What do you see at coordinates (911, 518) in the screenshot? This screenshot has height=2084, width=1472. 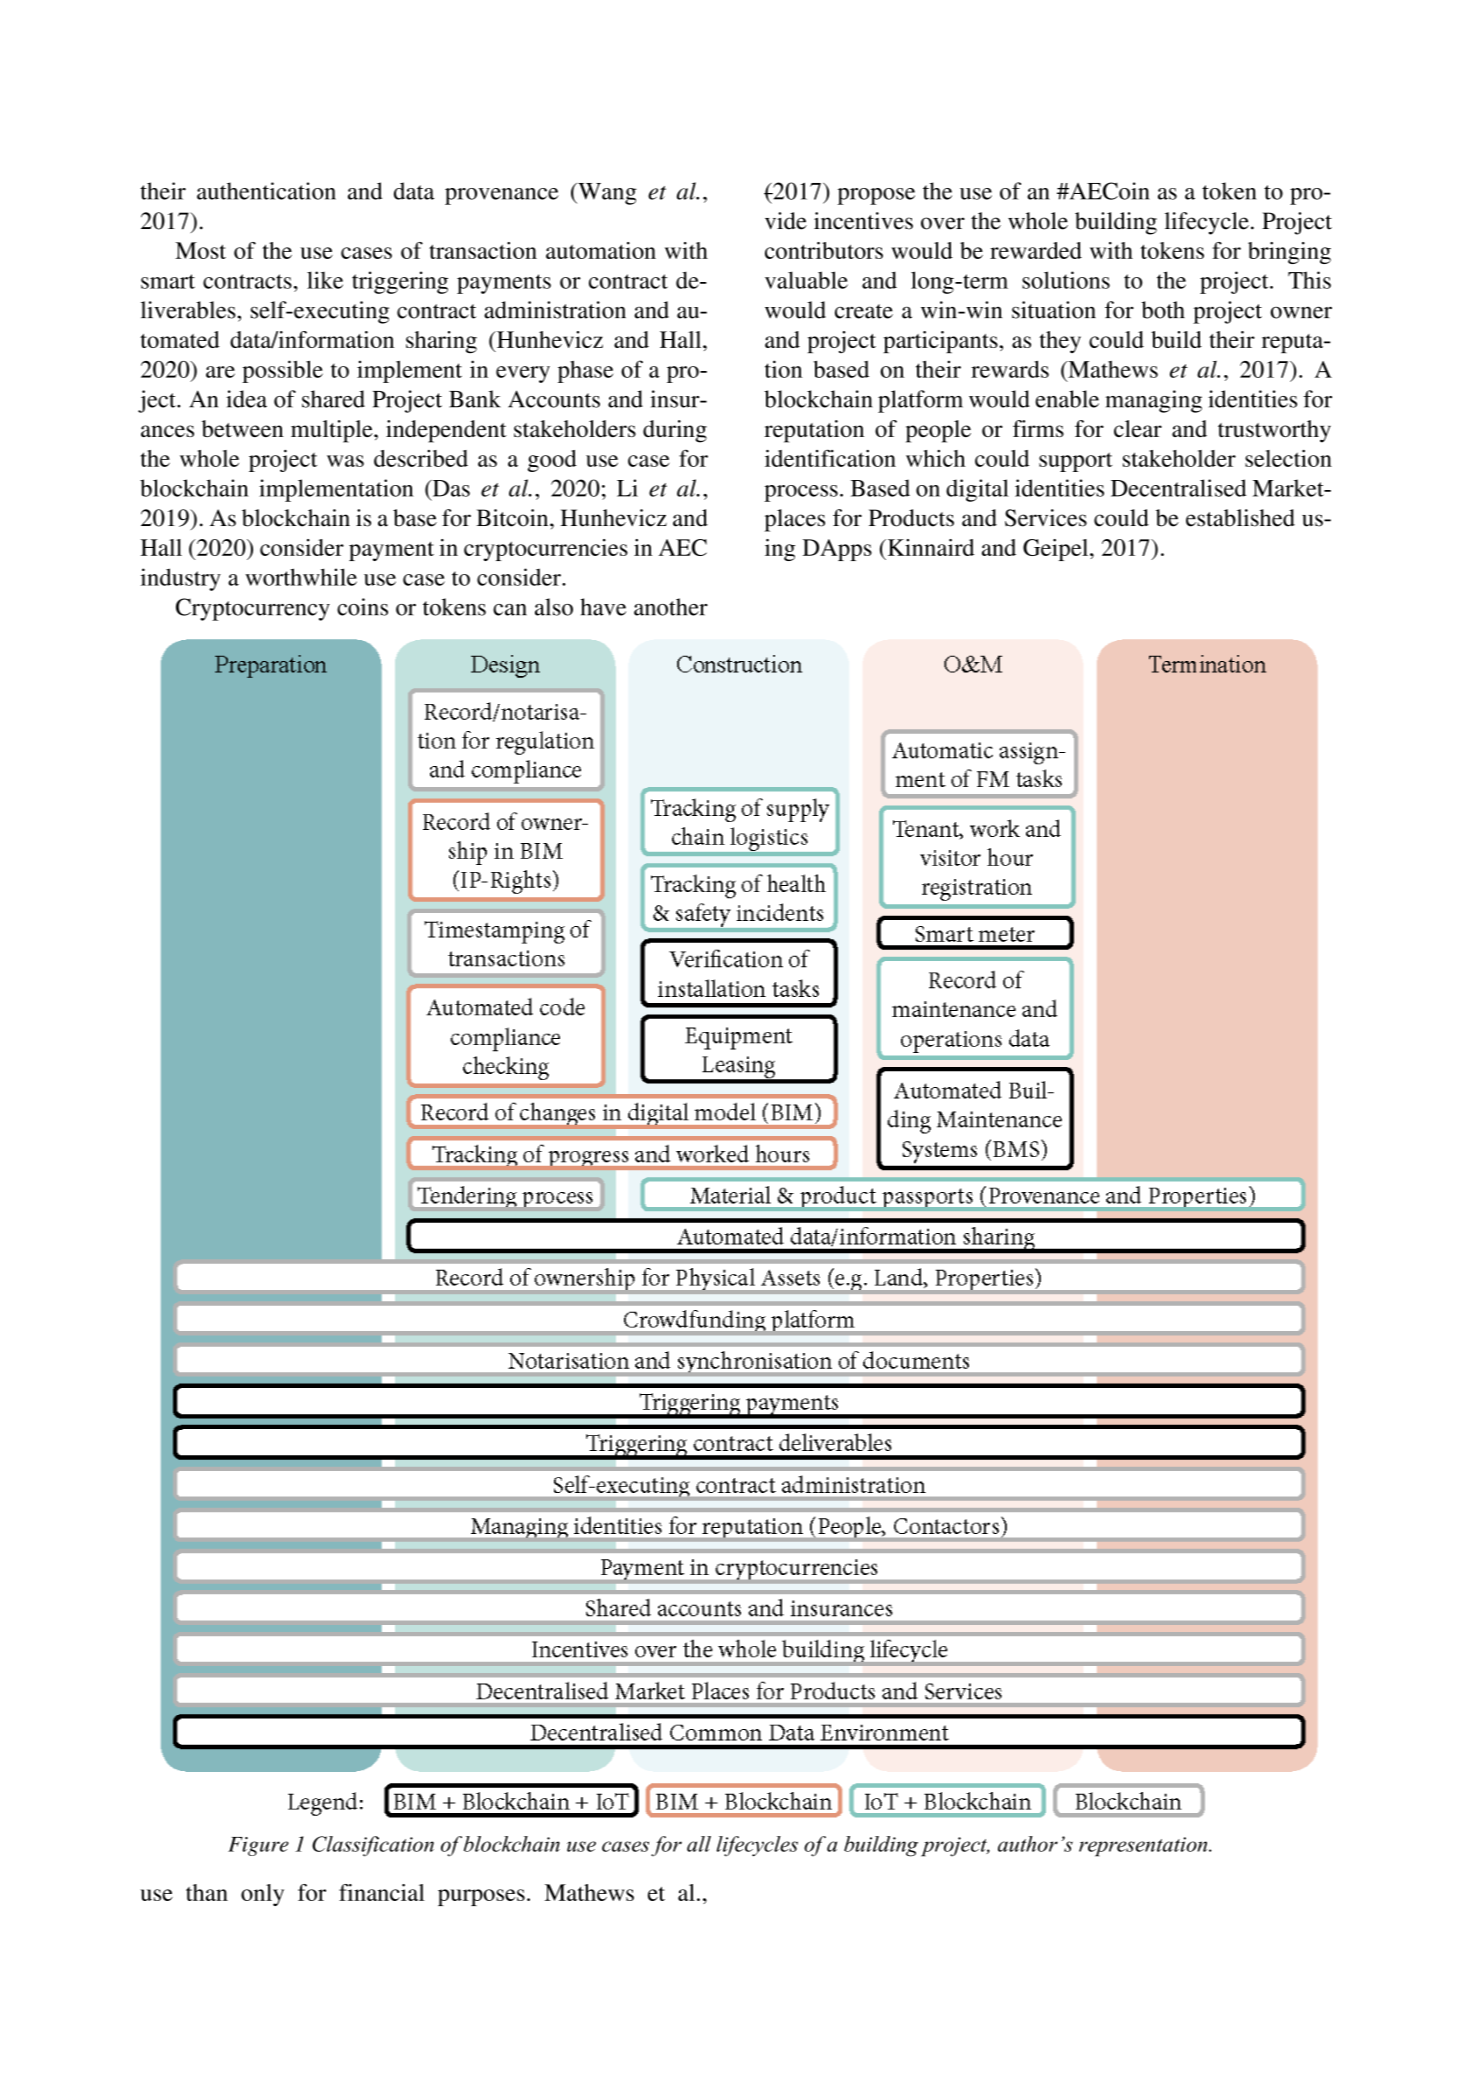 I see `Products` at bounding box center [911, 518].
